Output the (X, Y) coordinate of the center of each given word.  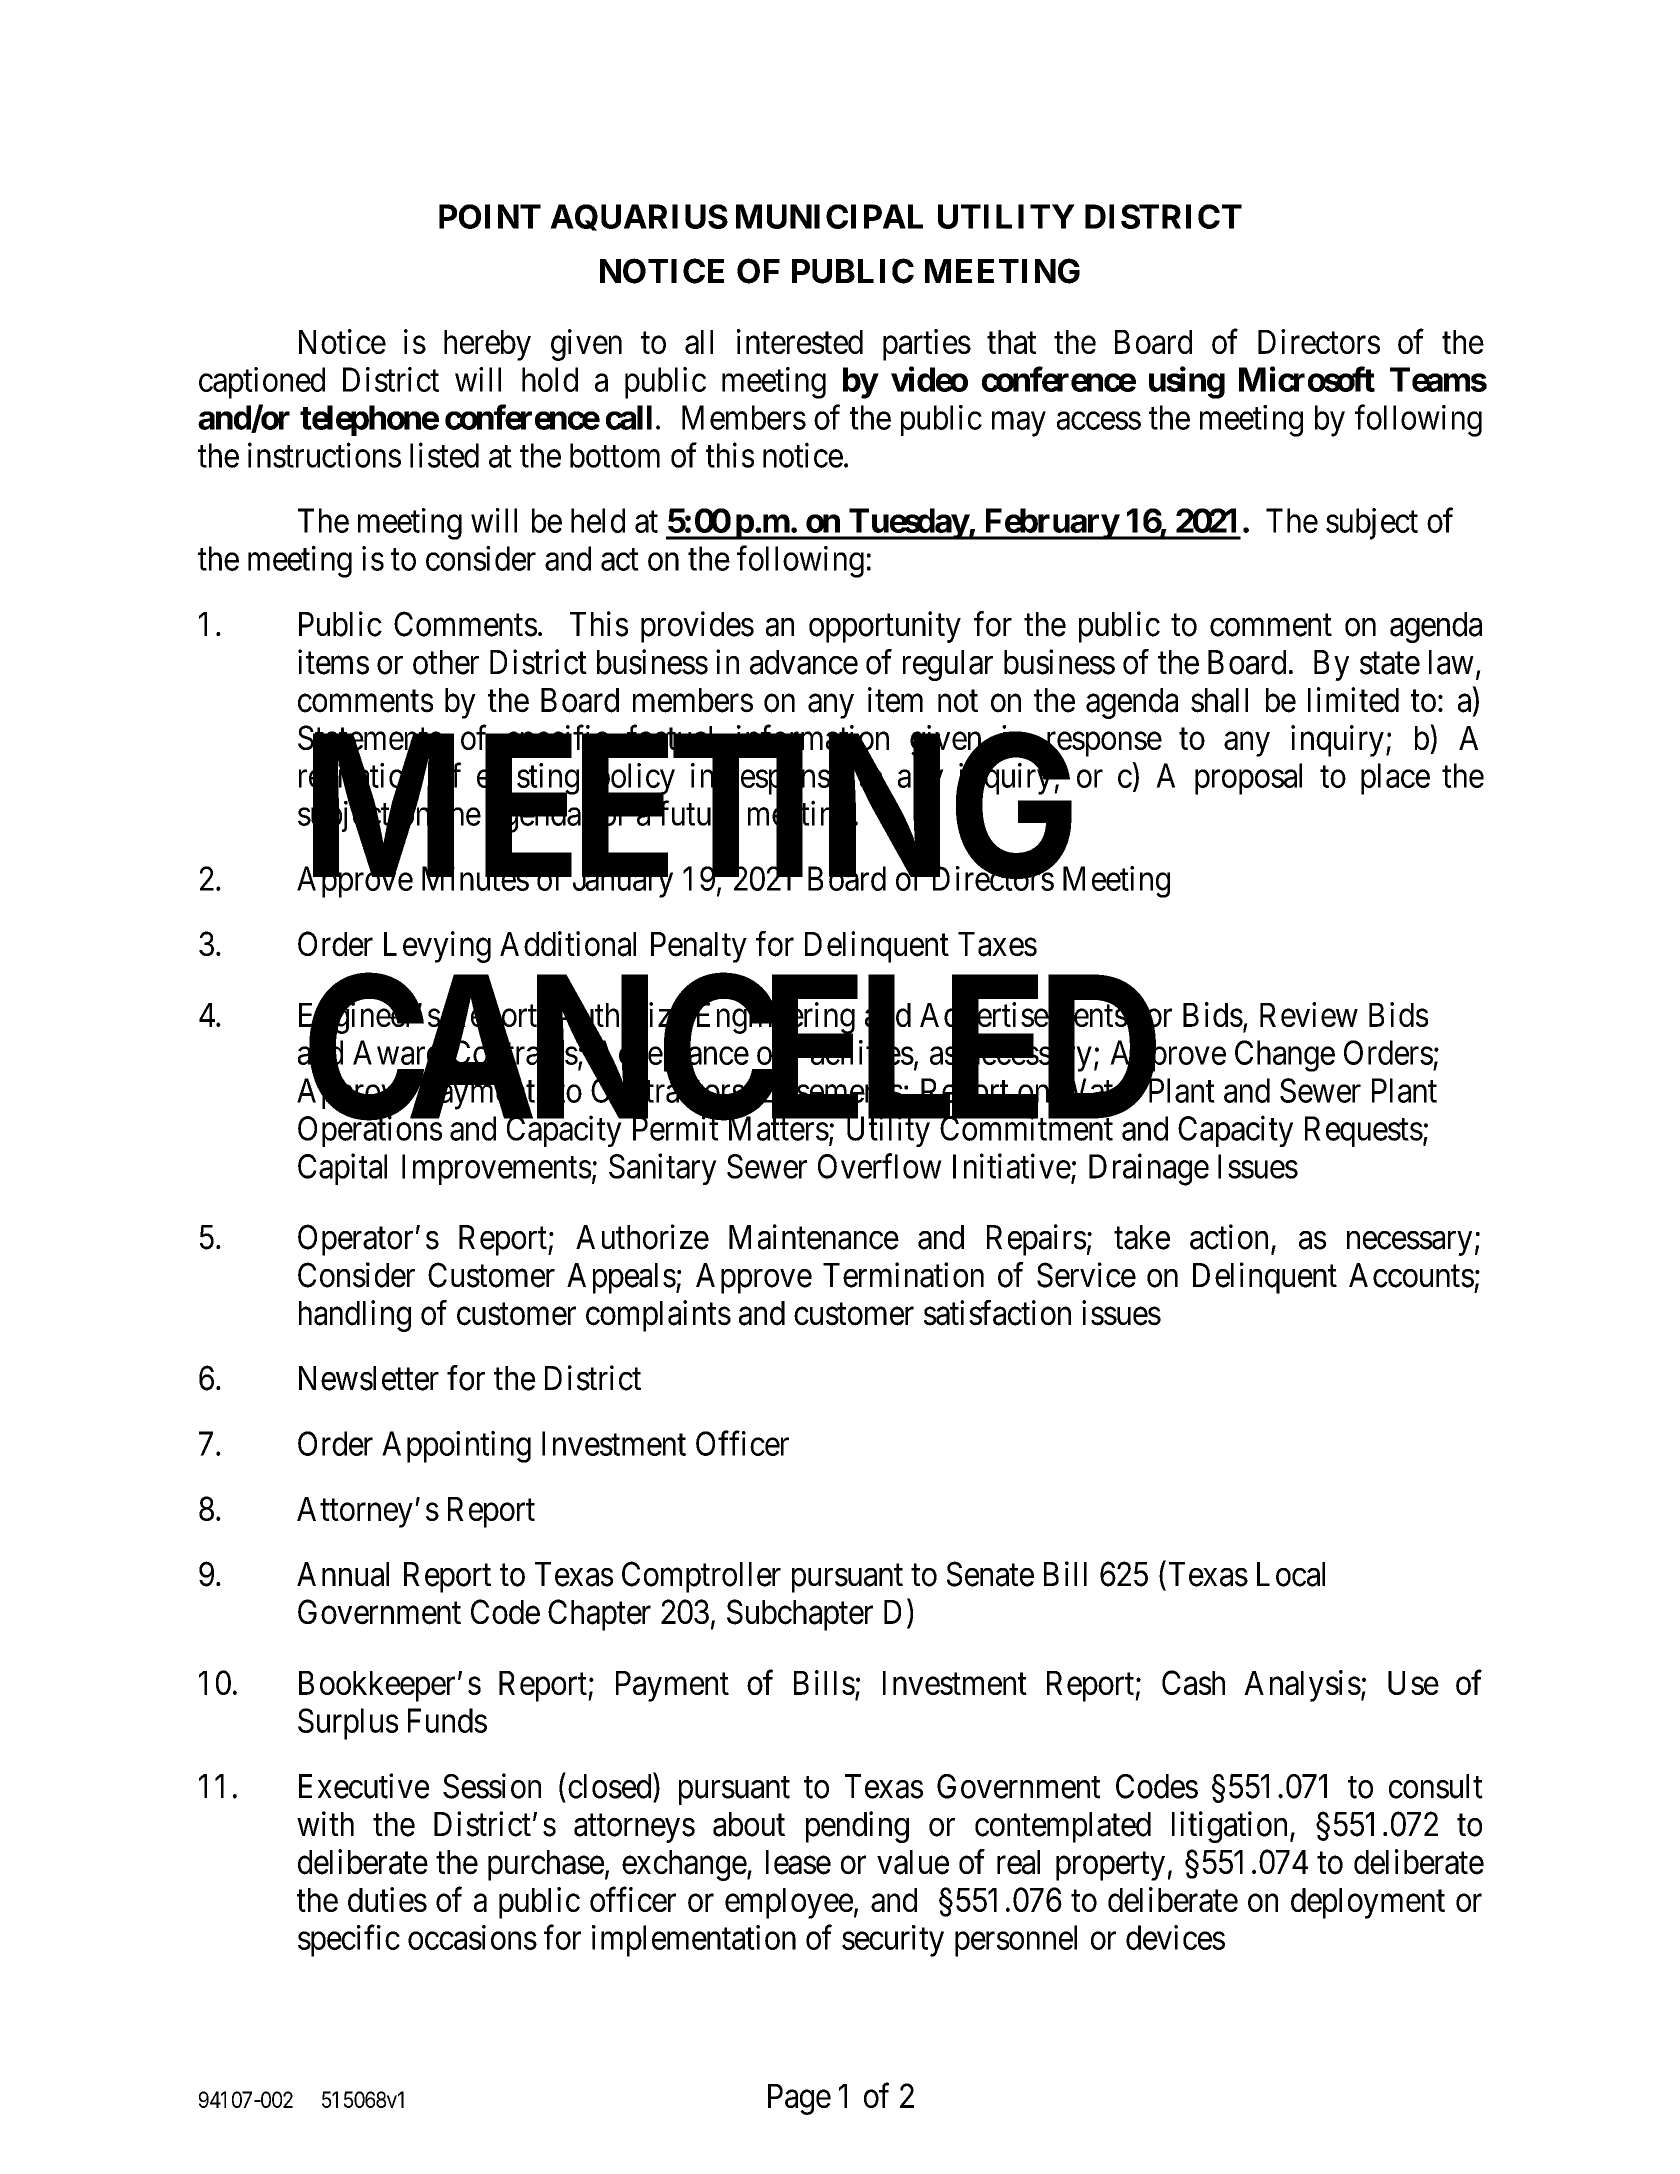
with (325, 1823)
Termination (903, 1275)
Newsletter (369, 1378)
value (913, 1862)
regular (948, 665)
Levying (437, 947)
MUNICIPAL (829, 216)
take (1142, 1237)
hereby (487, 345)
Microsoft (1307, 379)
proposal (1248, 779)
